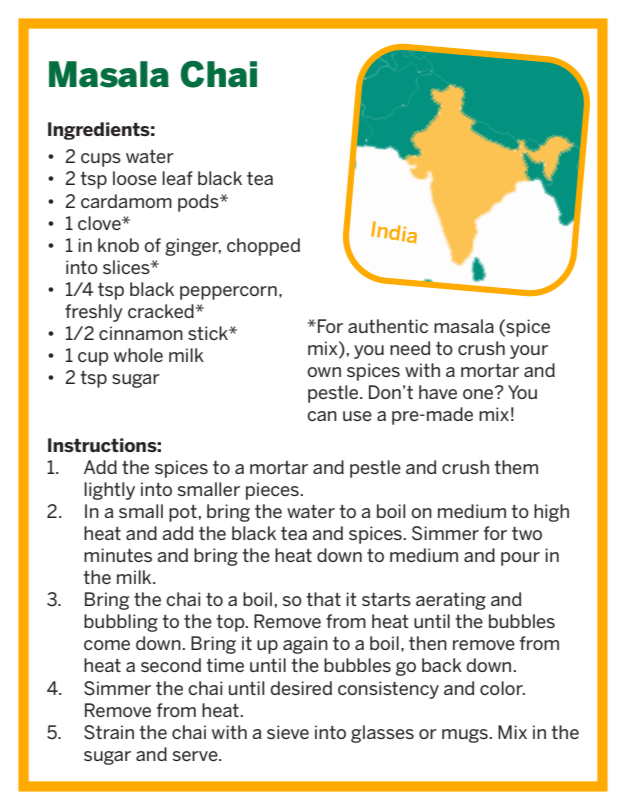 Image resolution: width=626 pixels, height=810 pixels. What do you see at coordinates (529, 352) in the screenshot?
I see `your` at bounding box center [529, 352].
